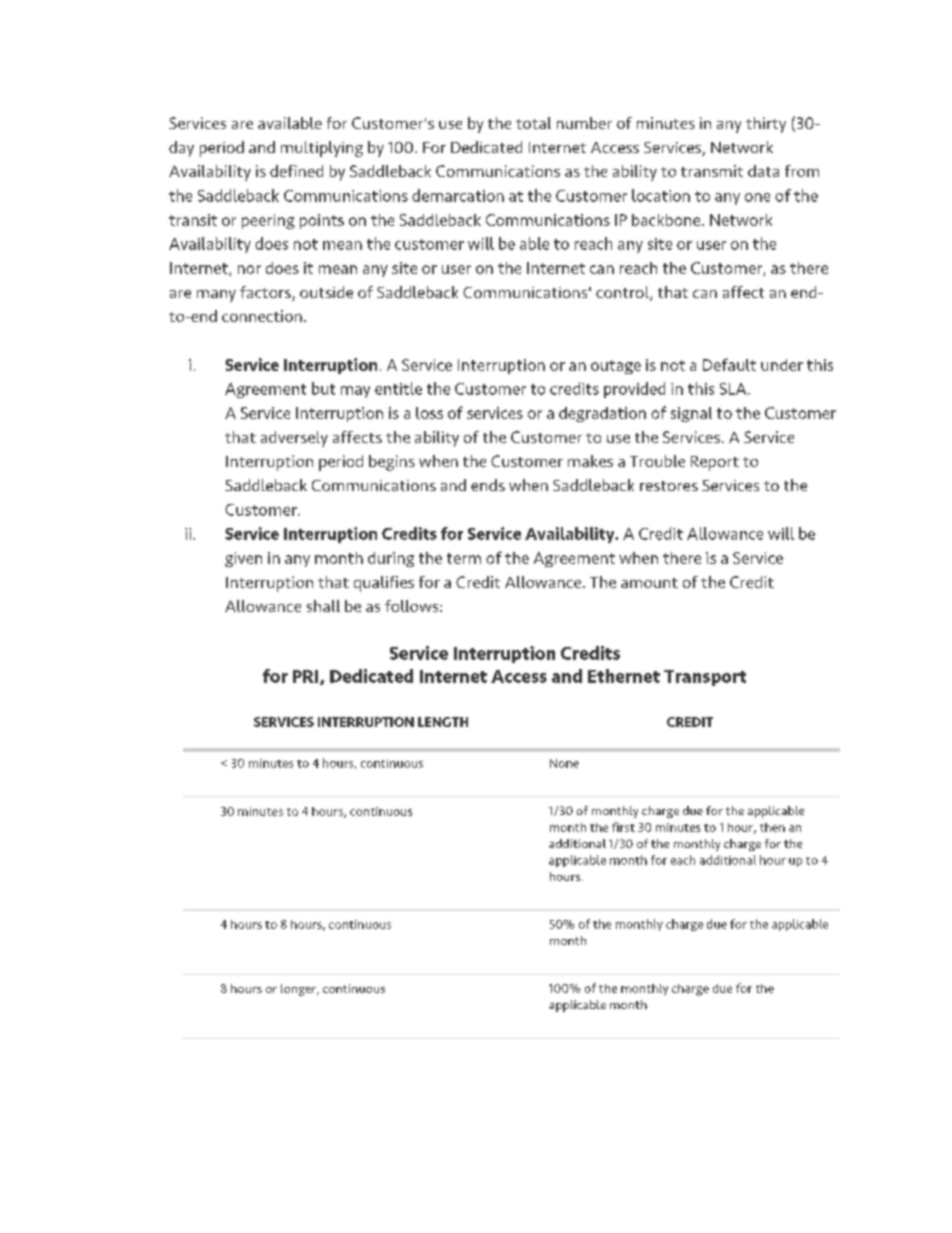 The image size is (952, 1233). I want to click on term, so click(464, 558).
